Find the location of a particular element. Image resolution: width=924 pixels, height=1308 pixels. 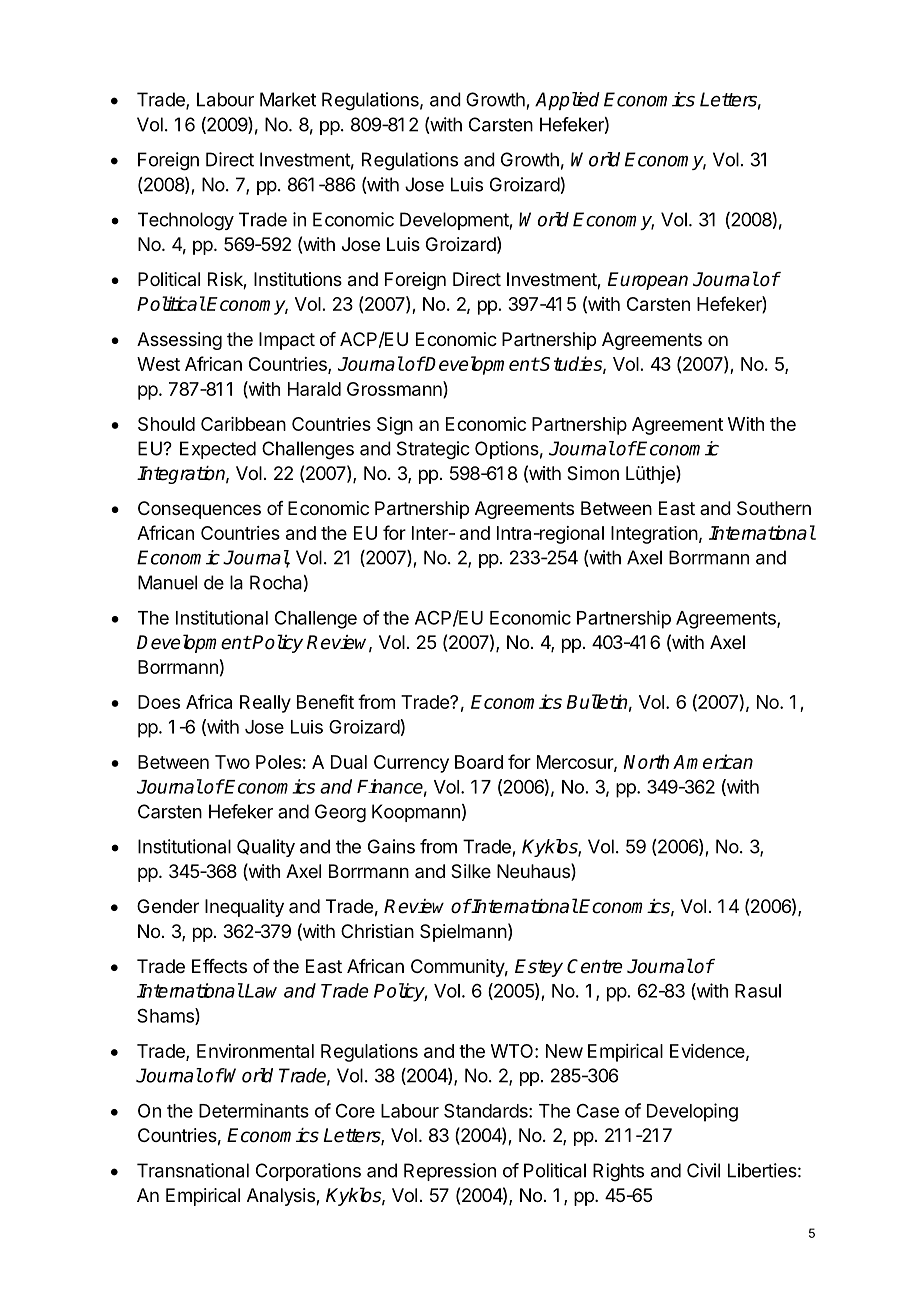

Board is located at coordinates (479, 762).
